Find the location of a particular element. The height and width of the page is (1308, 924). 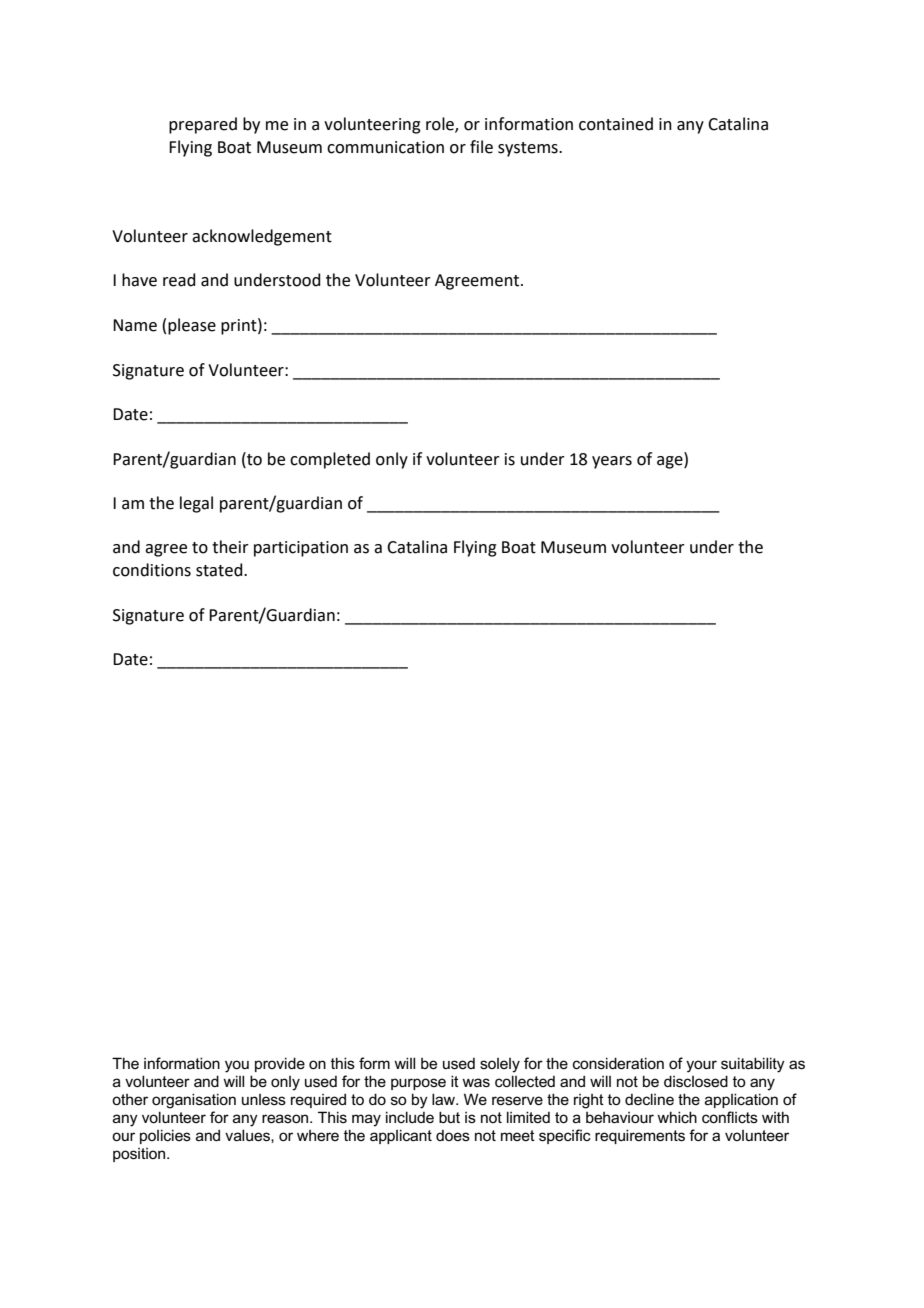

provide is located at coordinates (280, 1064).
